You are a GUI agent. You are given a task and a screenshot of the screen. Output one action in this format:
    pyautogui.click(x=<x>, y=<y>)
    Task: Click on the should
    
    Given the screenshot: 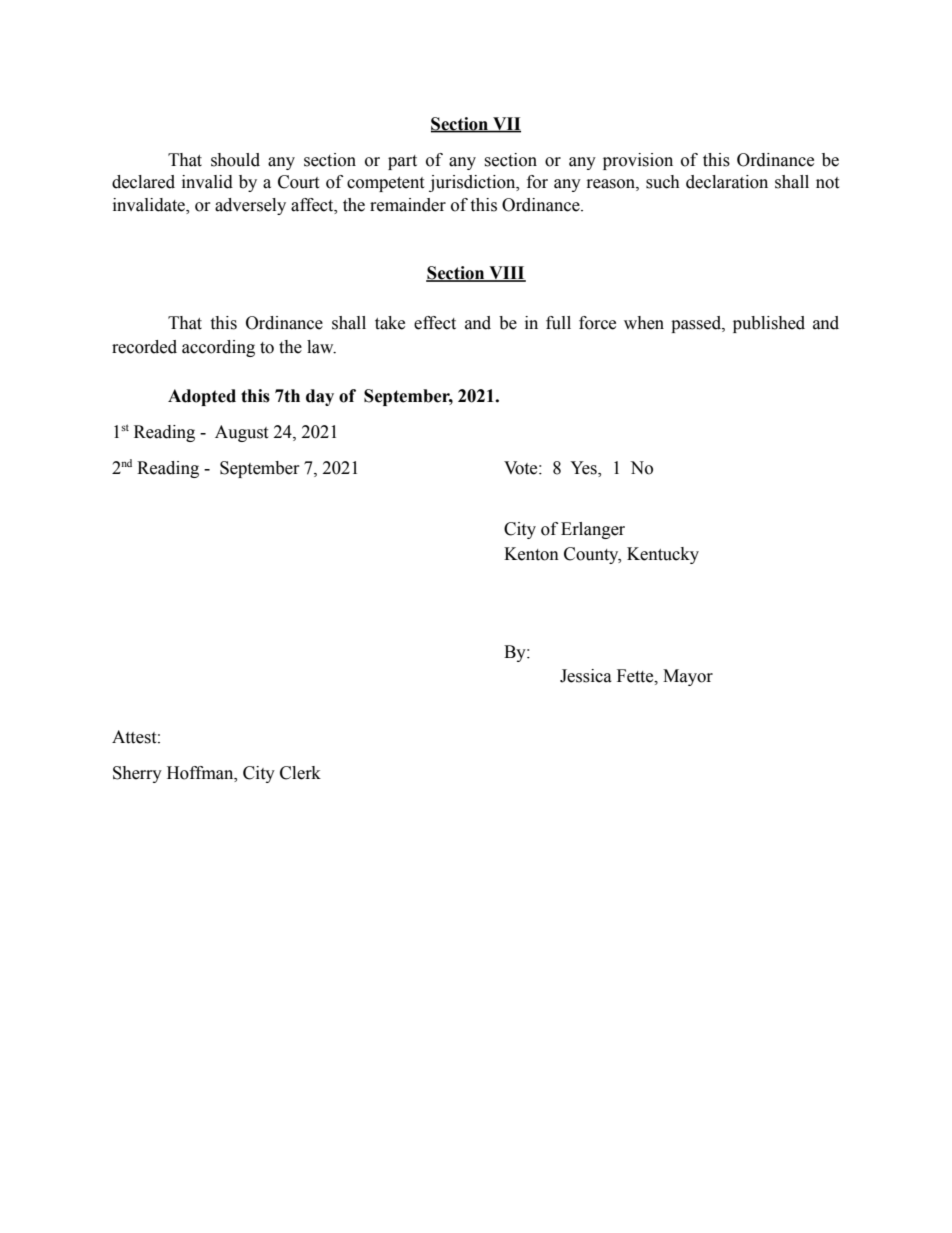 What is the action you would take?
    pyautogui.click(x=235, y=160)
